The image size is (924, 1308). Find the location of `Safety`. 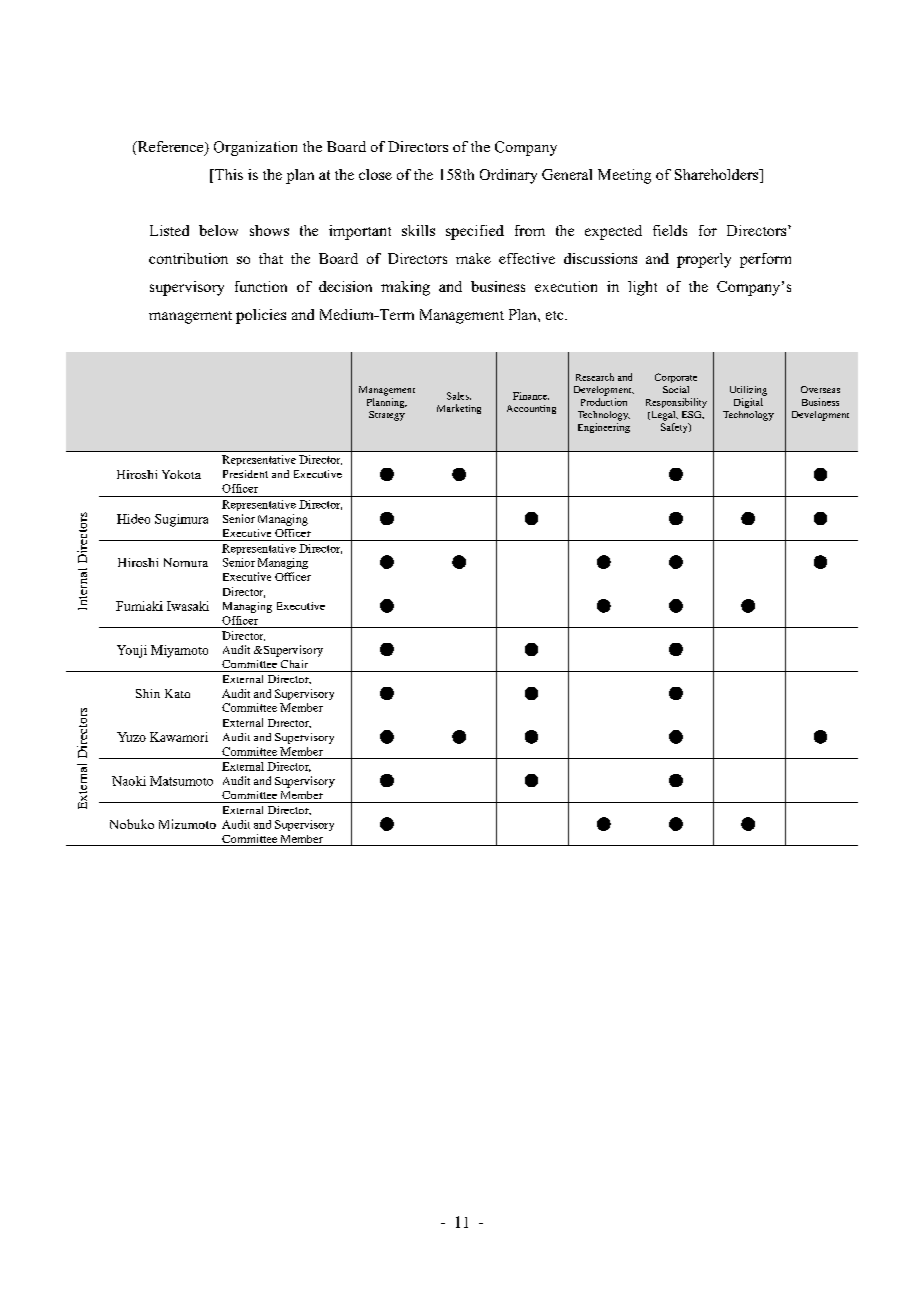

Safety is located at coordinates (675, 428).
